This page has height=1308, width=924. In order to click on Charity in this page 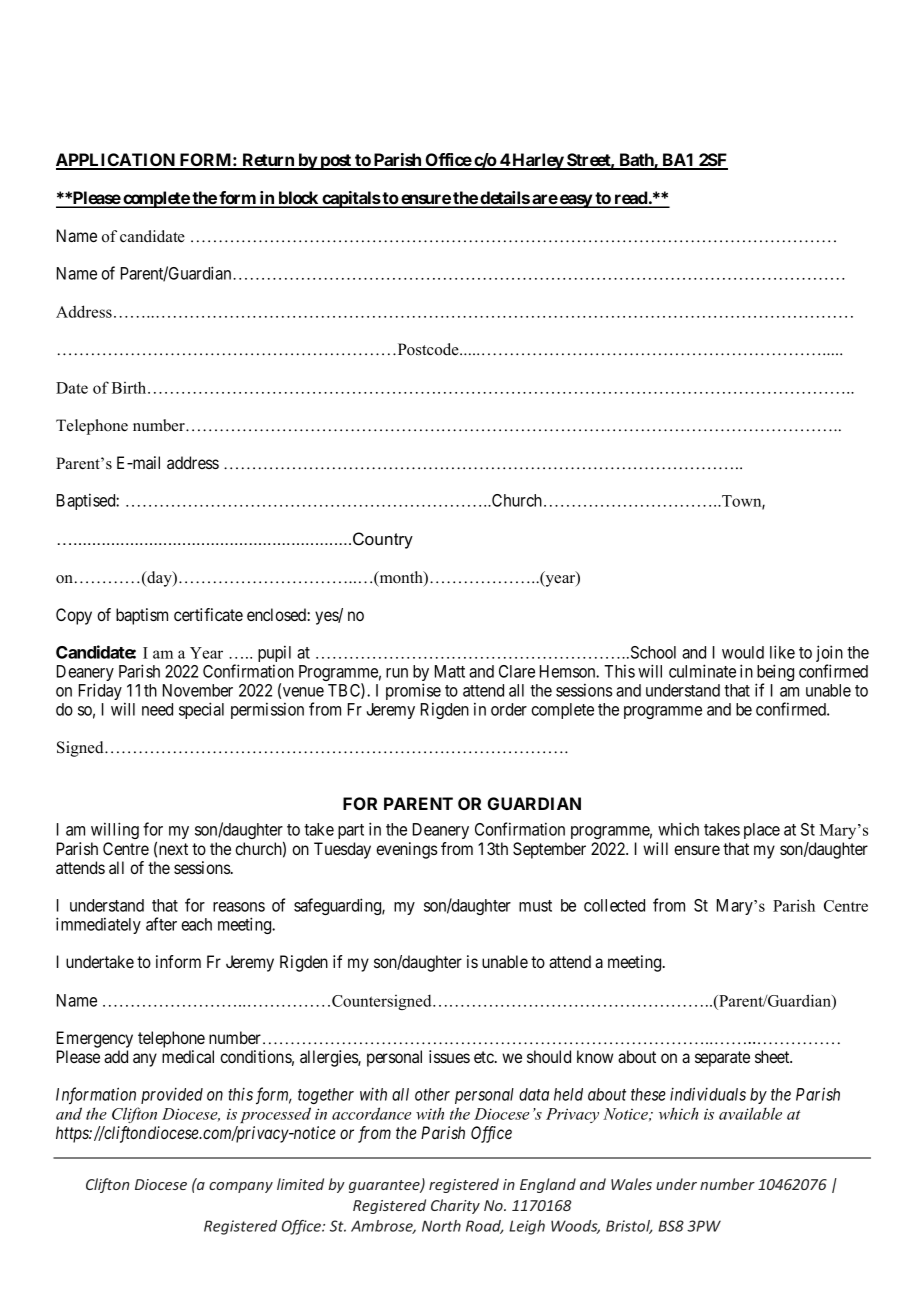, I will do `click(455, 1206)`.
